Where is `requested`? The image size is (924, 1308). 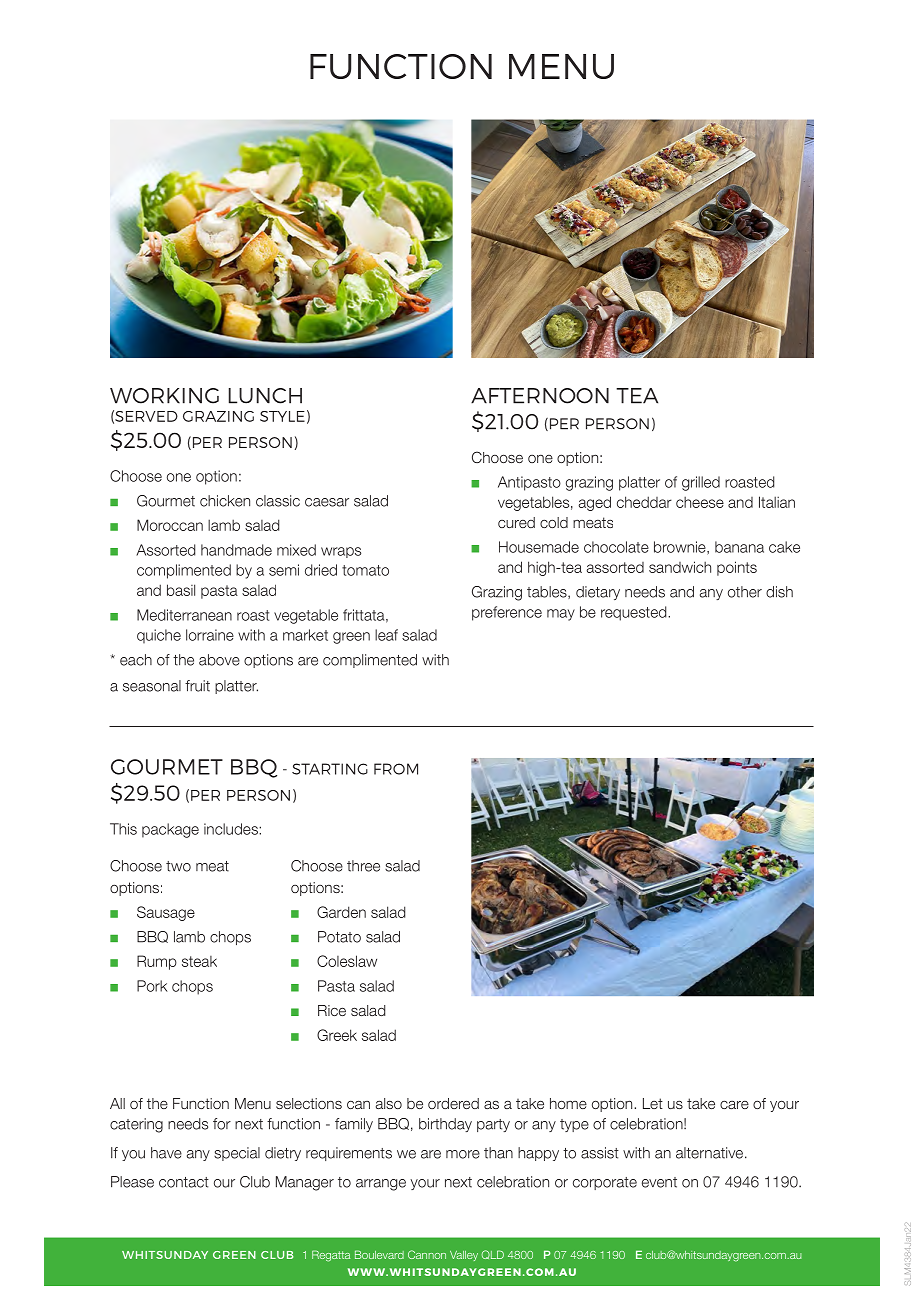 requested is located at coordinates (635, 613).
